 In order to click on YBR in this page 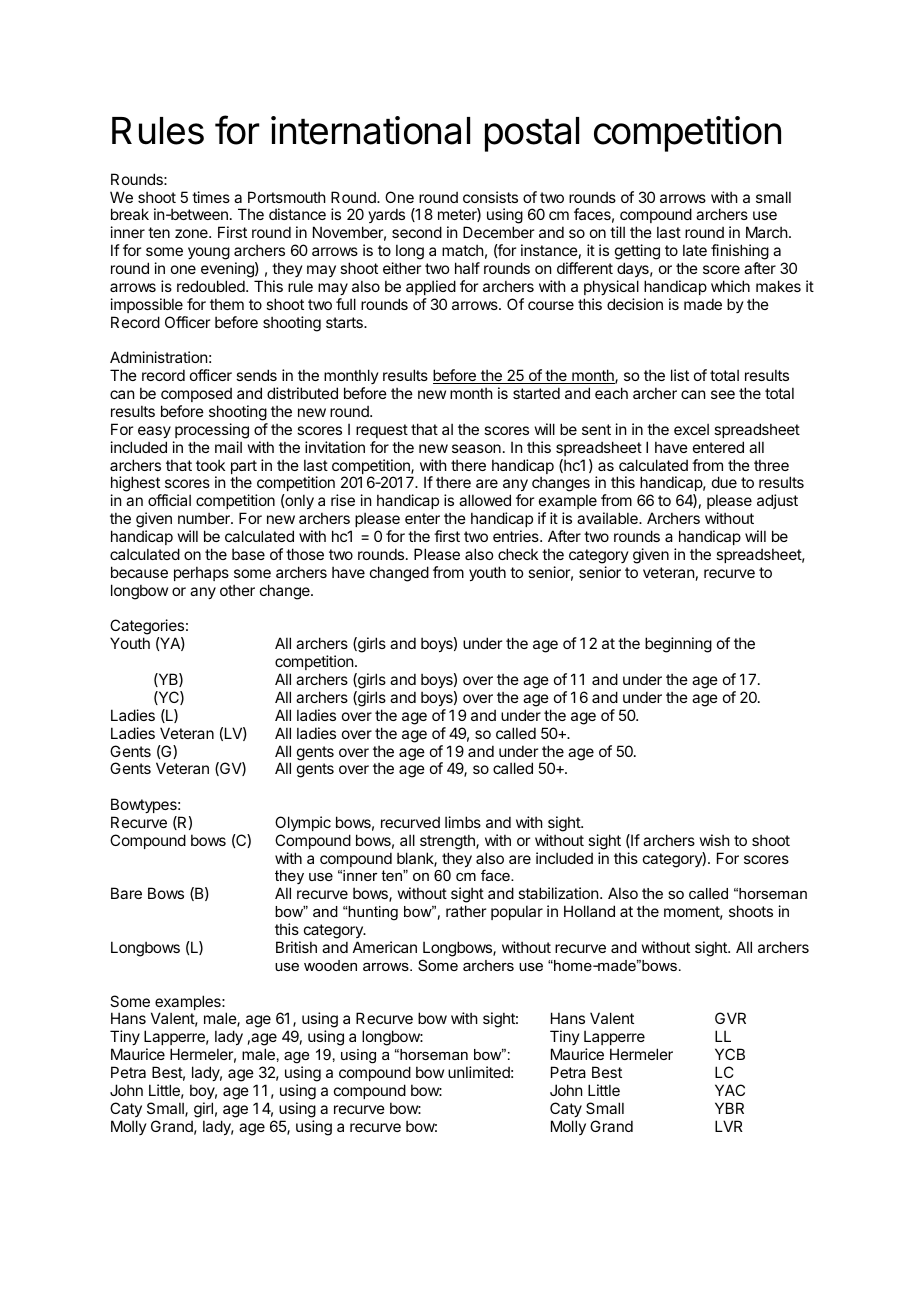, I will do `click(729, 1108)`.
